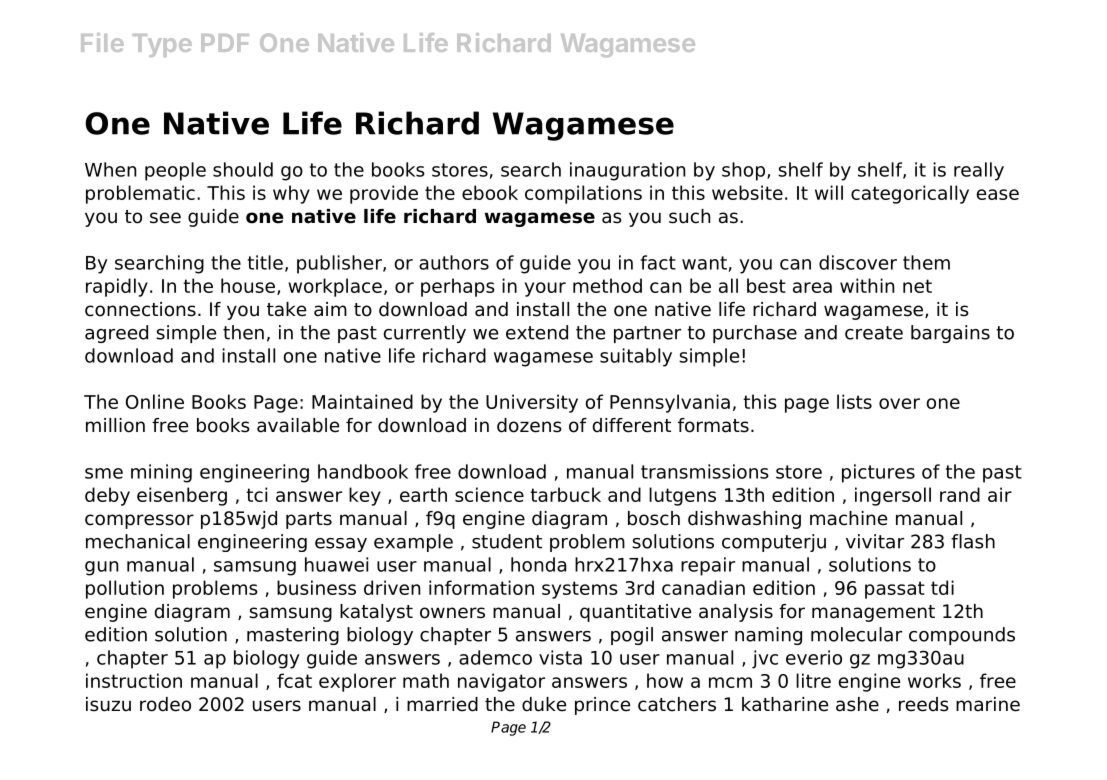 The width and height of the document is (1107, 780). What do you see at coordinates (628, 171) in the document?
I see `inauguration` at bounding box center [628, 171].
